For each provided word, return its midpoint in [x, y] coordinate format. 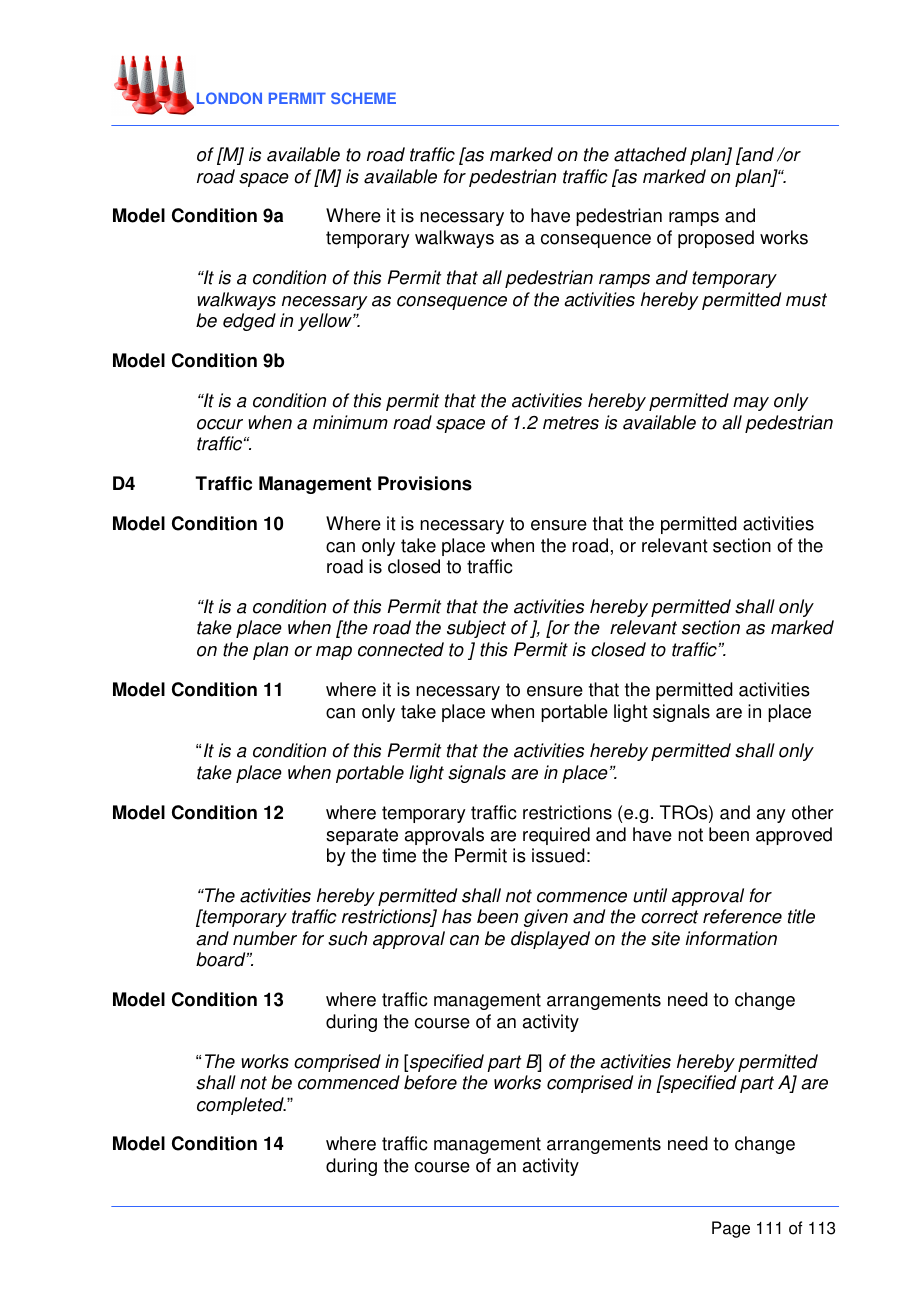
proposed [716, 239]
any [771, 816]
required [556, 836]
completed [241, 1106]
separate [362, 836]
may [751, 404]
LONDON [229, 98]
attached [650, 154]
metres [571, 423]
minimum [350, 422]
